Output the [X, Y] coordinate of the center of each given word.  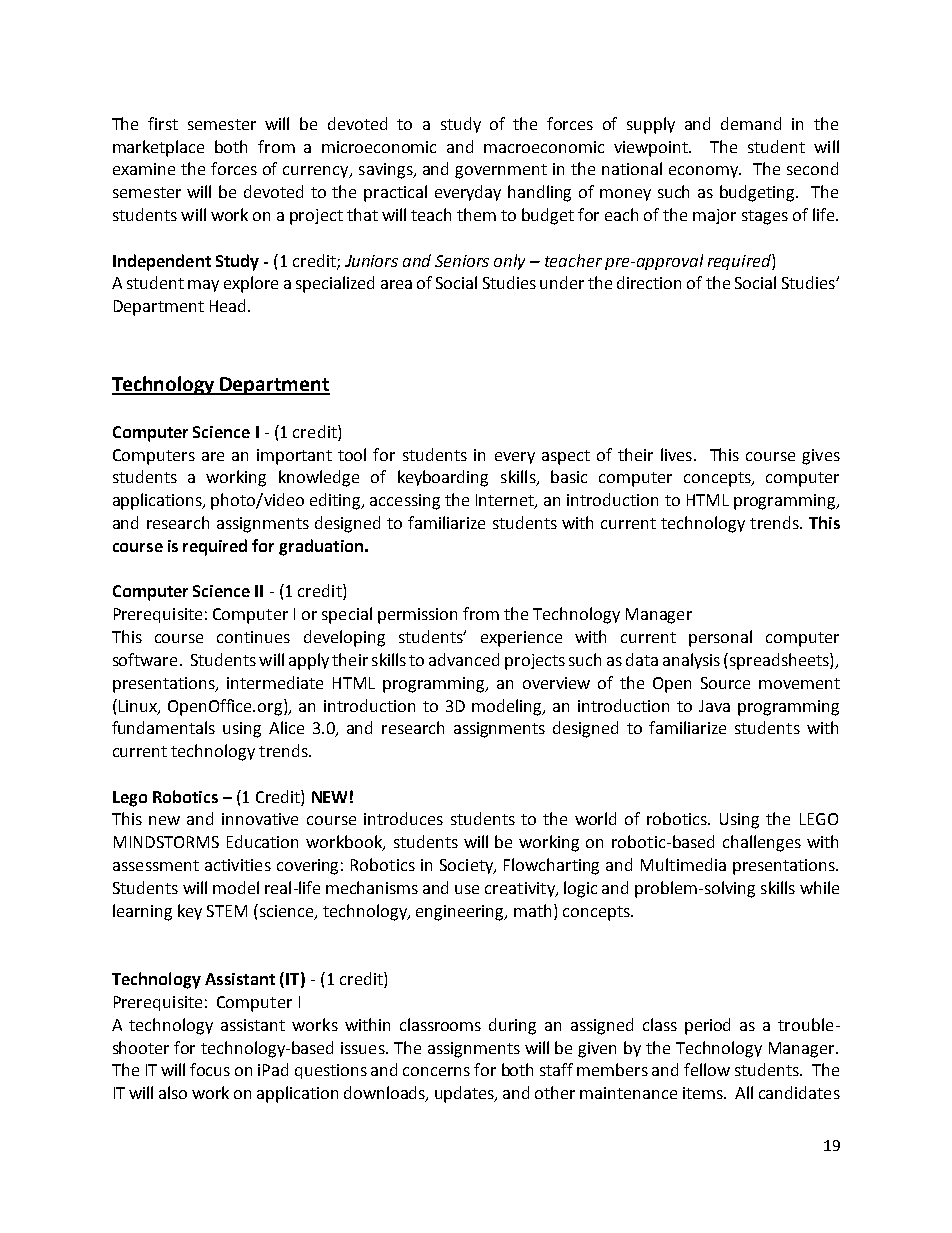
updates [466, 1094]
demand [751, 123]
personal [720, 638]
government [501, 171]
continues [253, 637]
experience [521, 639]
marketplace [158, 148]
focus [210, 1069]
